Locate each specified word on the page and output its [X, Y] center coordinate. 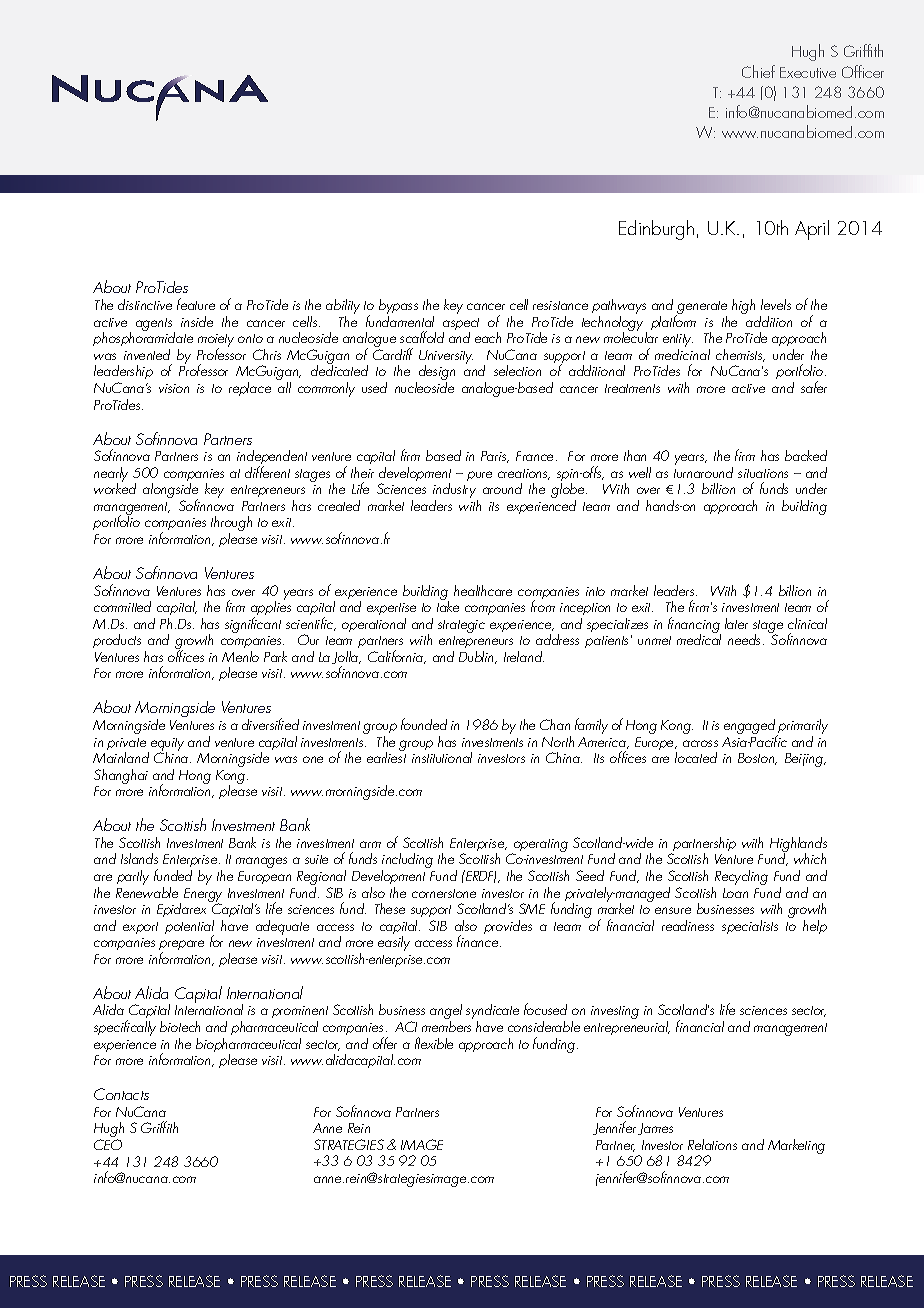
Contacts [121, 1094]
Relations [712, 1144]
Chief [758, 71]
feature [196, 304]
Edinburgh [656, 230]
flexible [434, 1043]
